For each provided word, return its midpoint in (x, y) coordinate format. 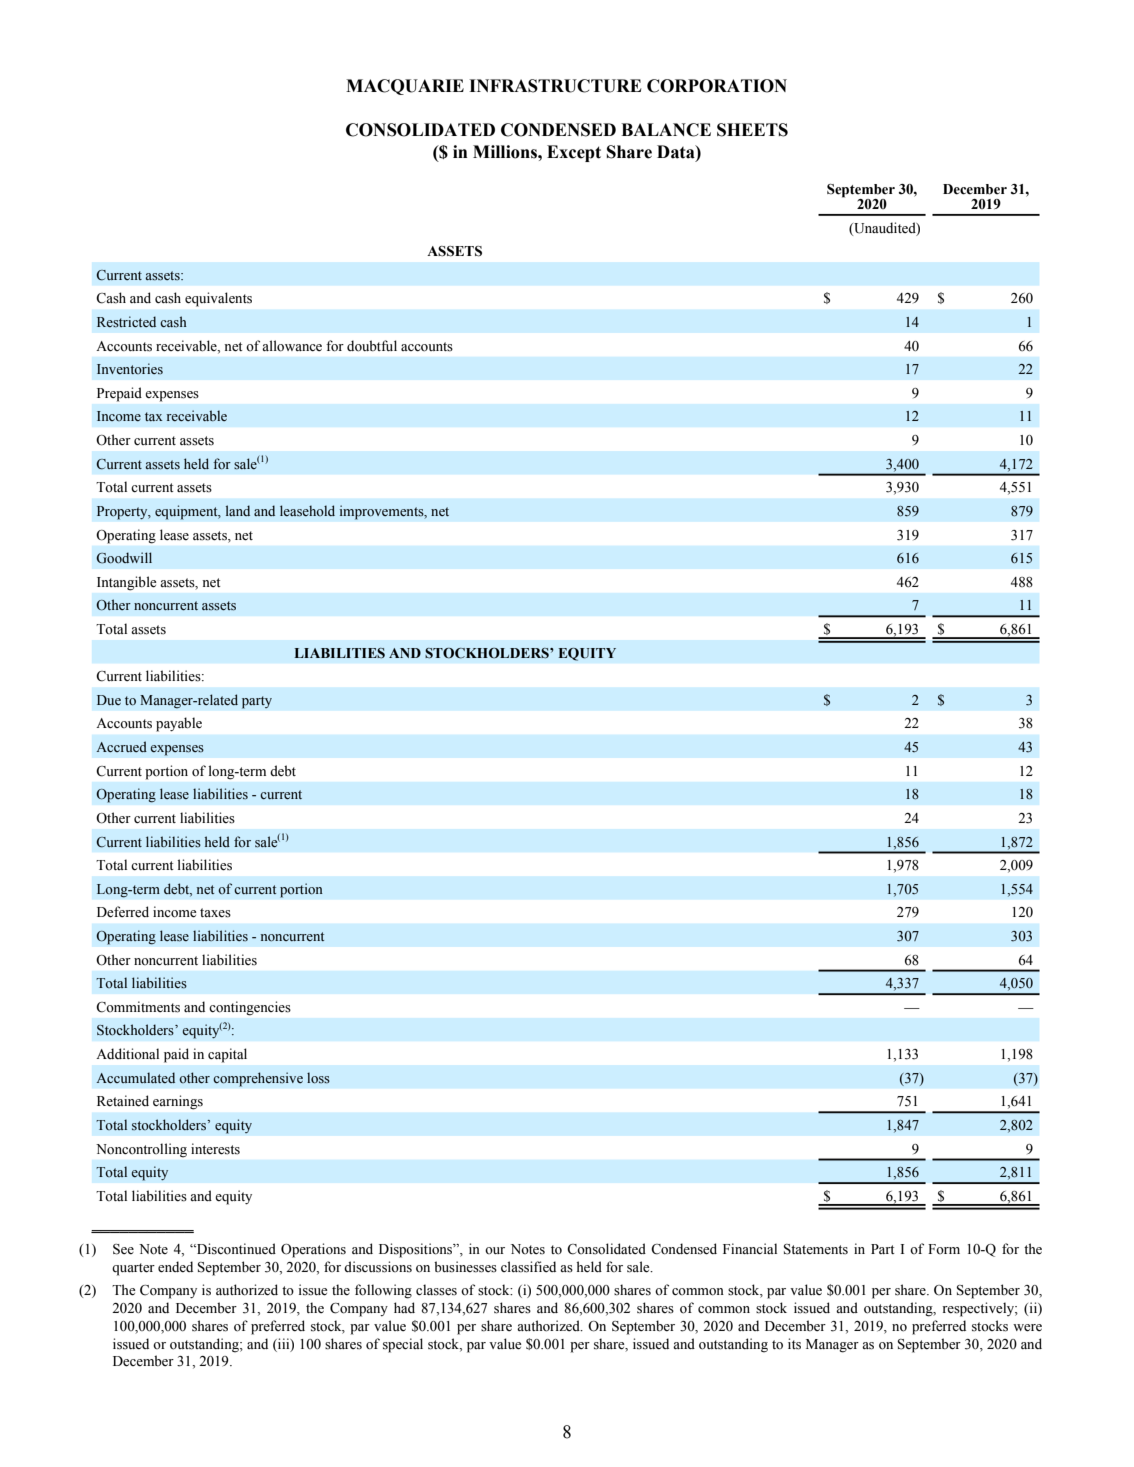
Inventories (130, 369)
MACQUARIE (405, 87)
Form (944, 1249)
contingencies (250, 1008)
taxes (215, 913)
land (238, 510)
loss (318, 1078)
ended (175, 1267)
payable (179, 724)
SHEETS (752, 130)
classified (528, 1267)
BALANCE (666, 130)
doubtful (372, 346)
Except (574, 153)
